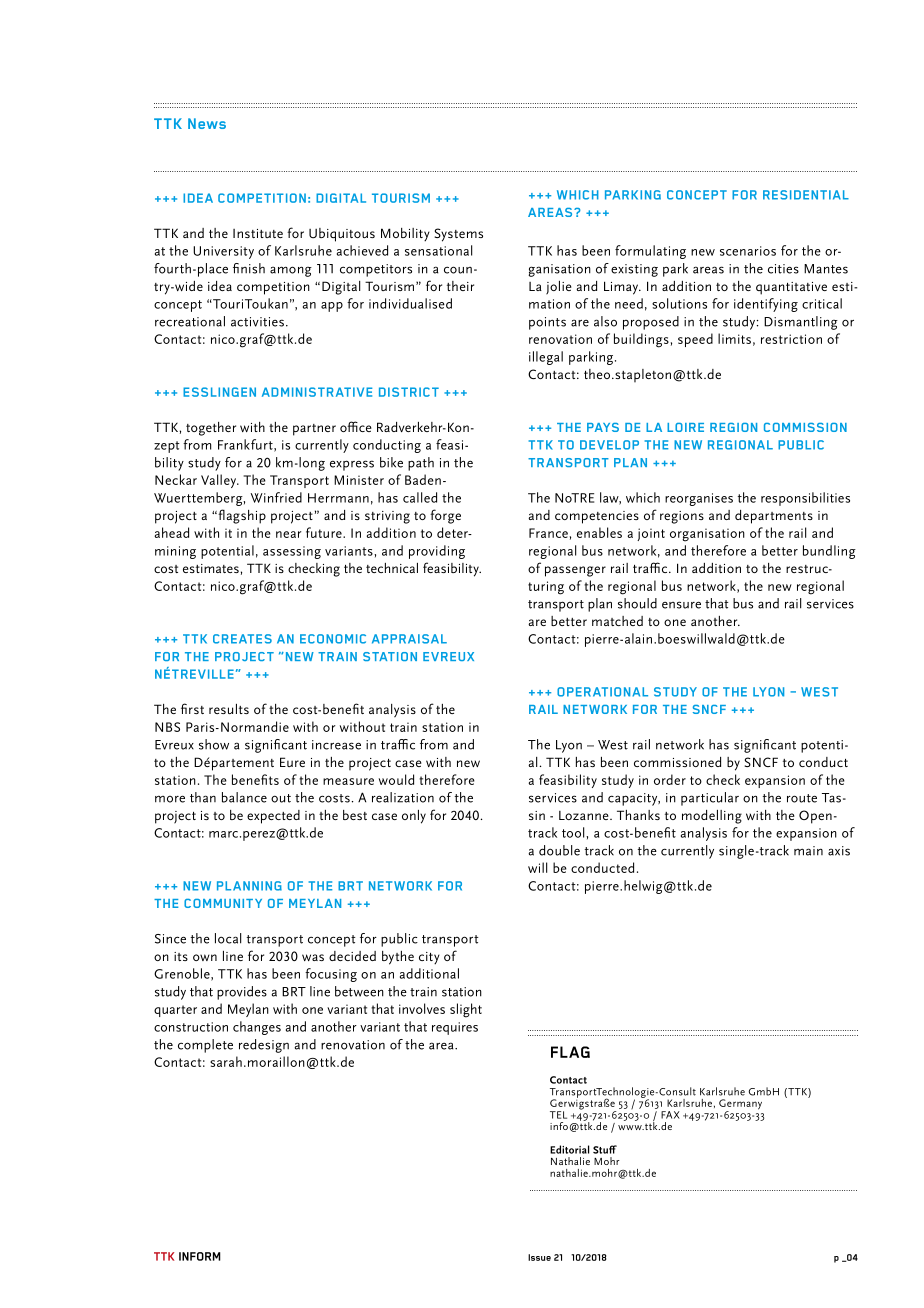 The width and height of the page is (924, 1308). What do you see at coordinates (229, 709) in the page?
I see `results` at bounding box center [229, 709].
